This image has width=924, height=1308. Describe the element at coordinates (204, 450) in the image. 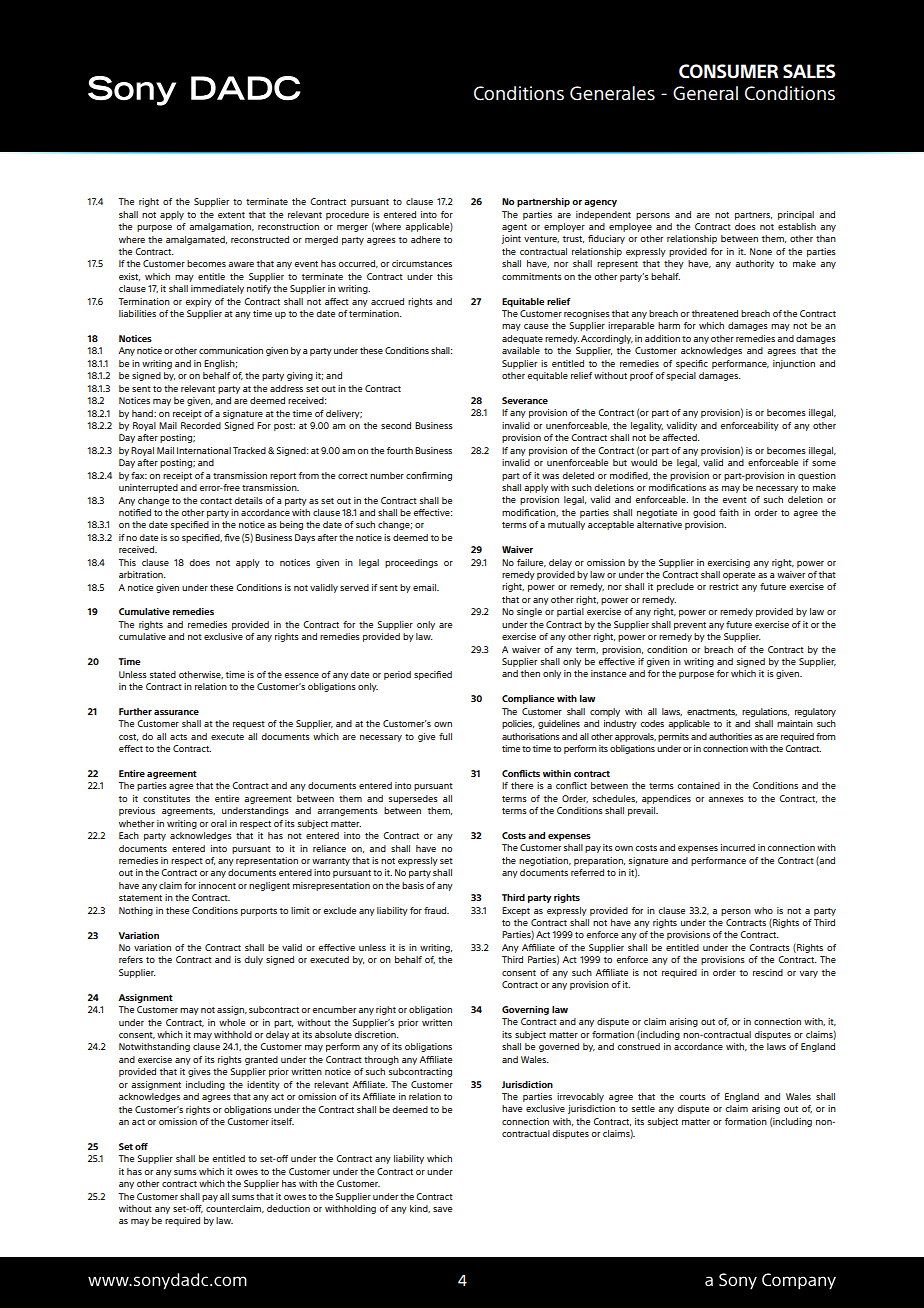

I see `International` at that location.
